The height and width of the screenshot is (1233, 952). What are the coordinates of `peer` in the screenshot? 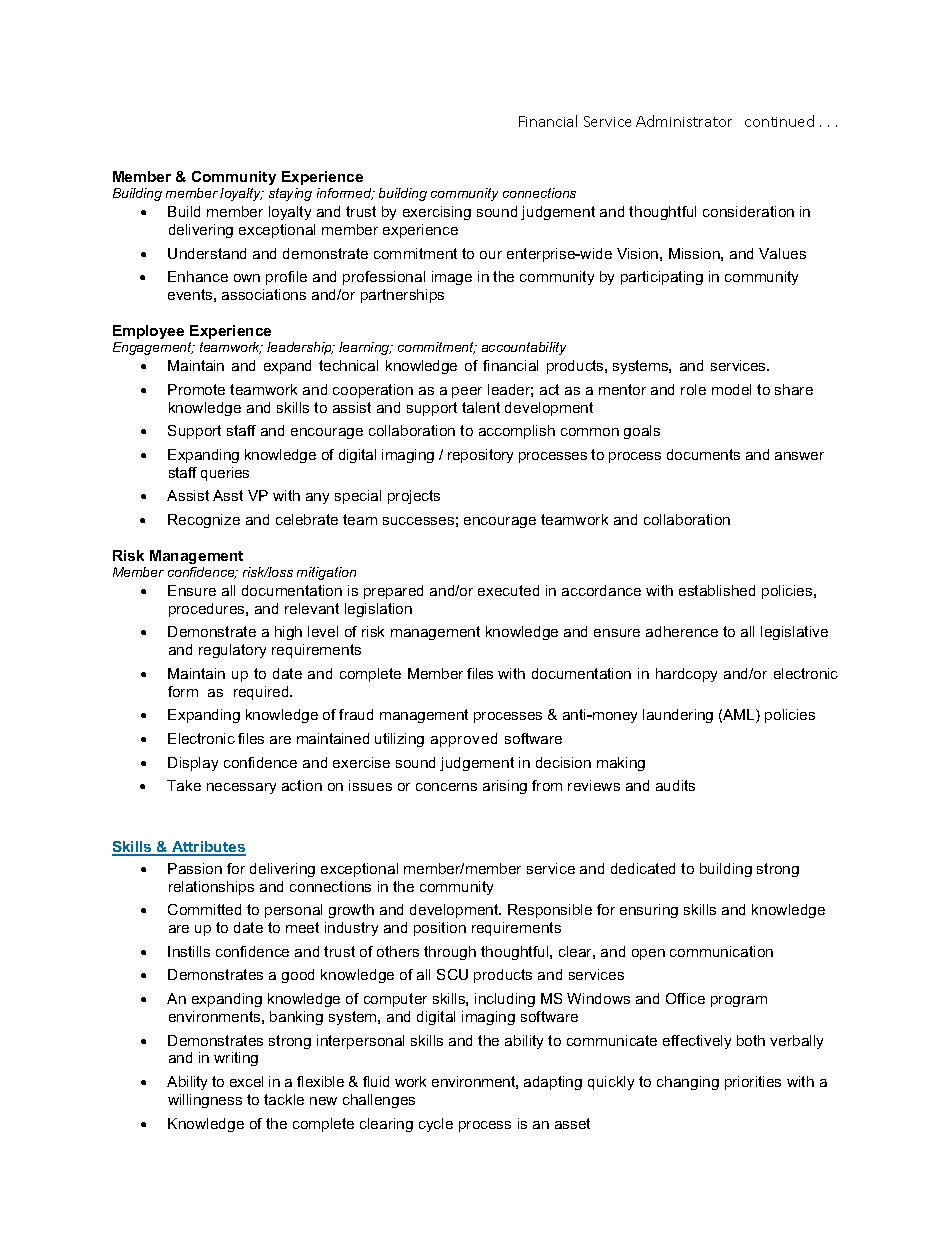 It's located at (467, 392).
